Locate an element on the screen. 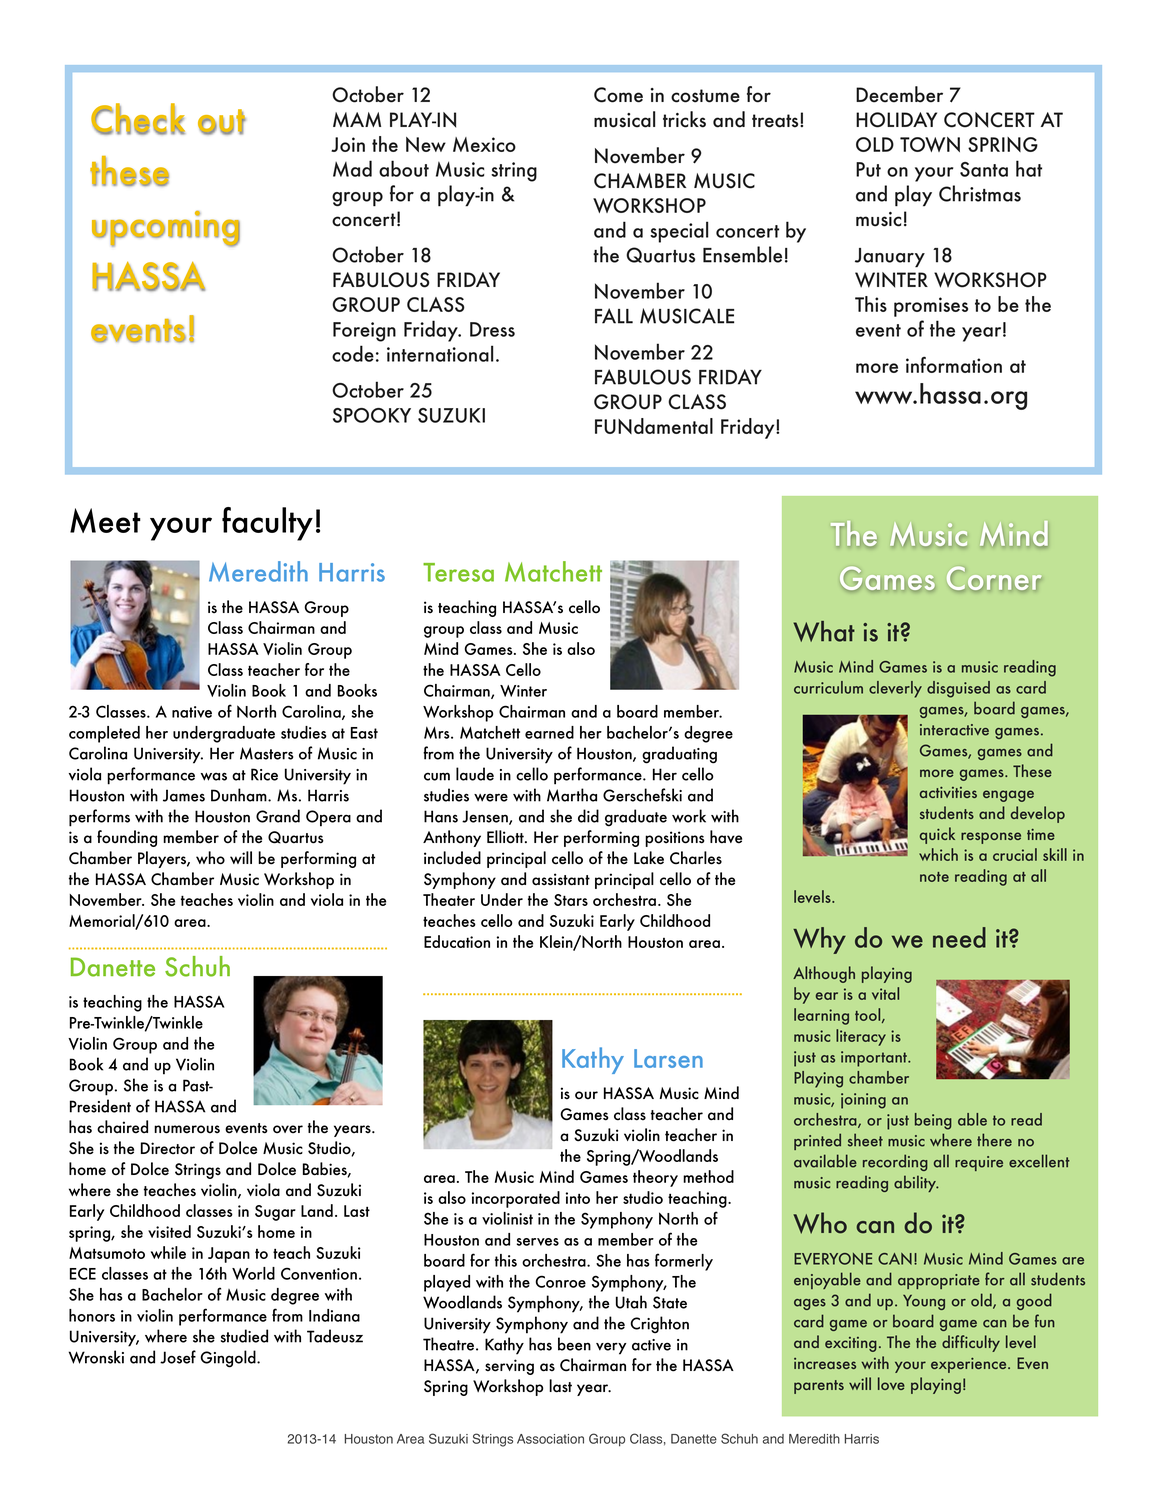  Martha is located at coordinates (572, 795).
